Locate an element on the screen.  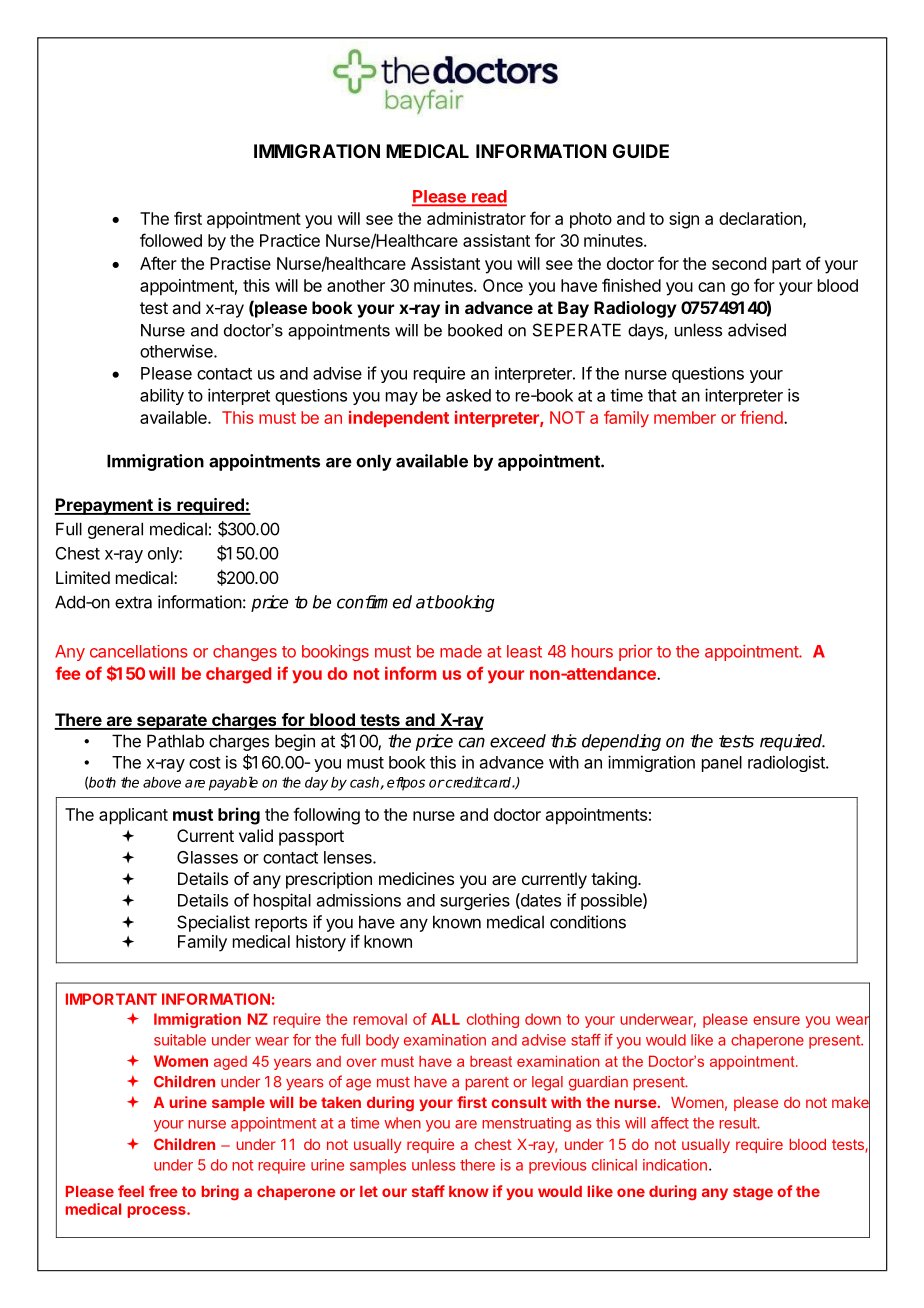
friend is located at coordinates (761, 417).
